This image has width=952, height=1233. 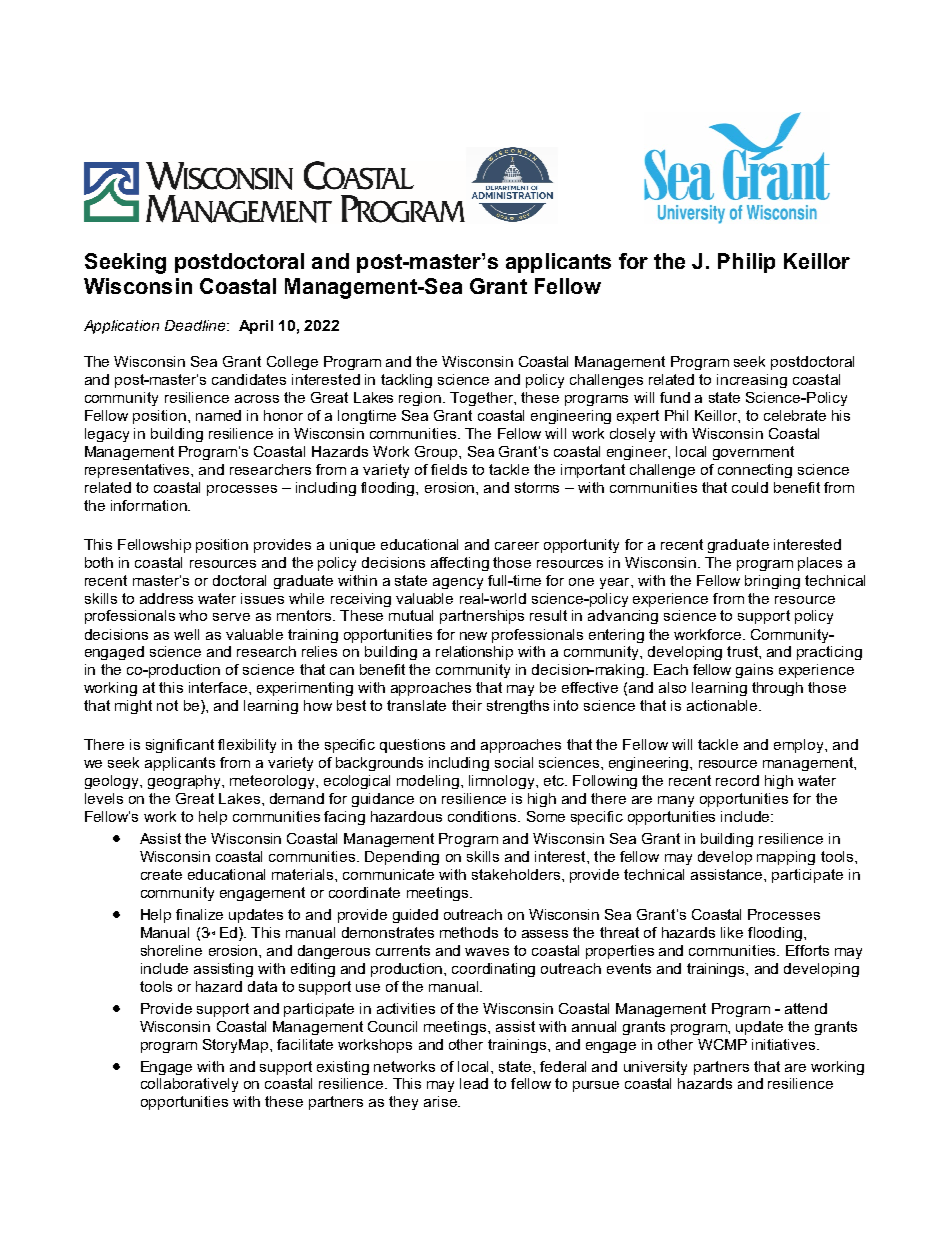 What do you see at coordinates (196, 325) in the image?
I see `Deadline` at bounding box center [196, 325].
